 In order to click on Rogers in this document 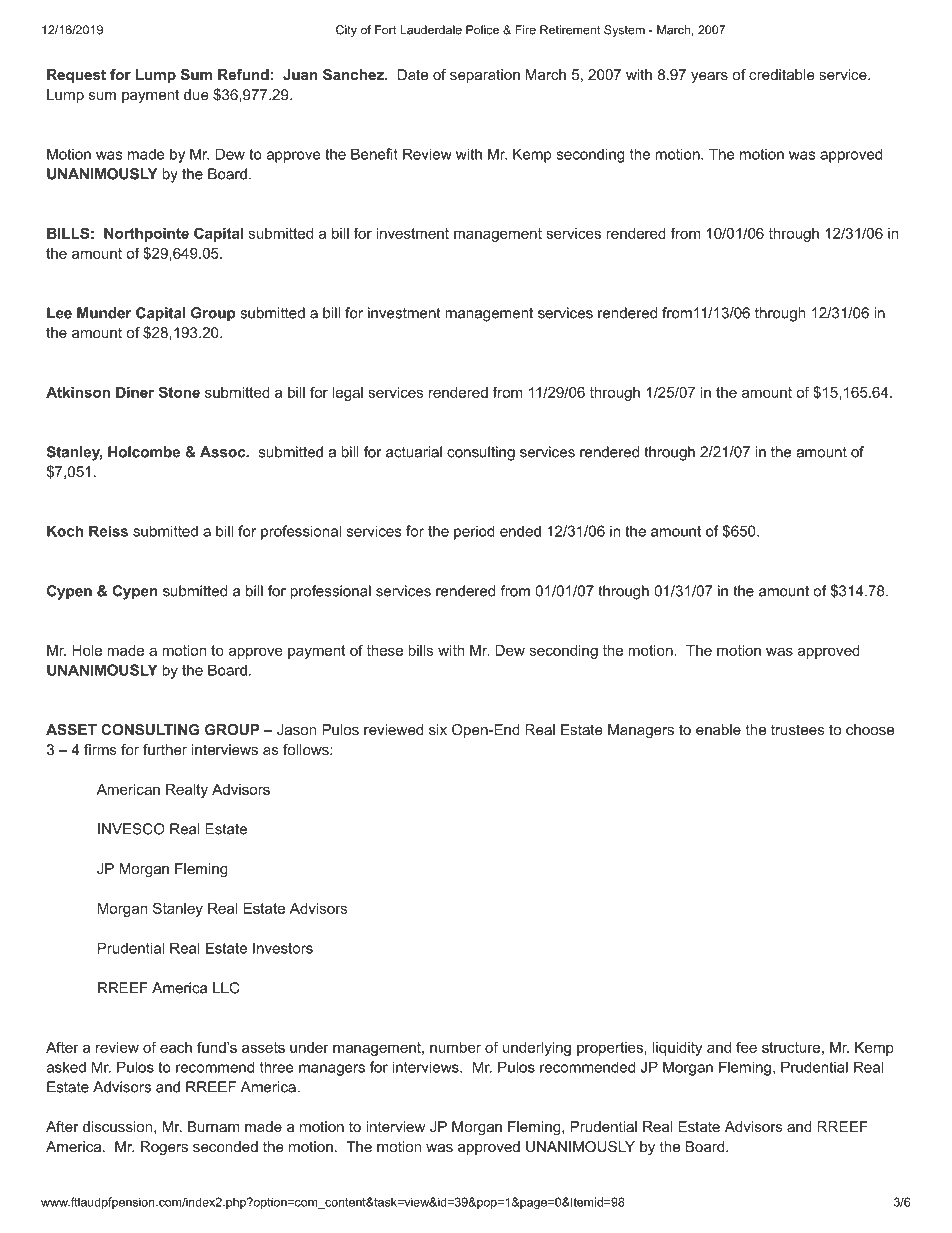, I will do `click(164, 1148)`.
